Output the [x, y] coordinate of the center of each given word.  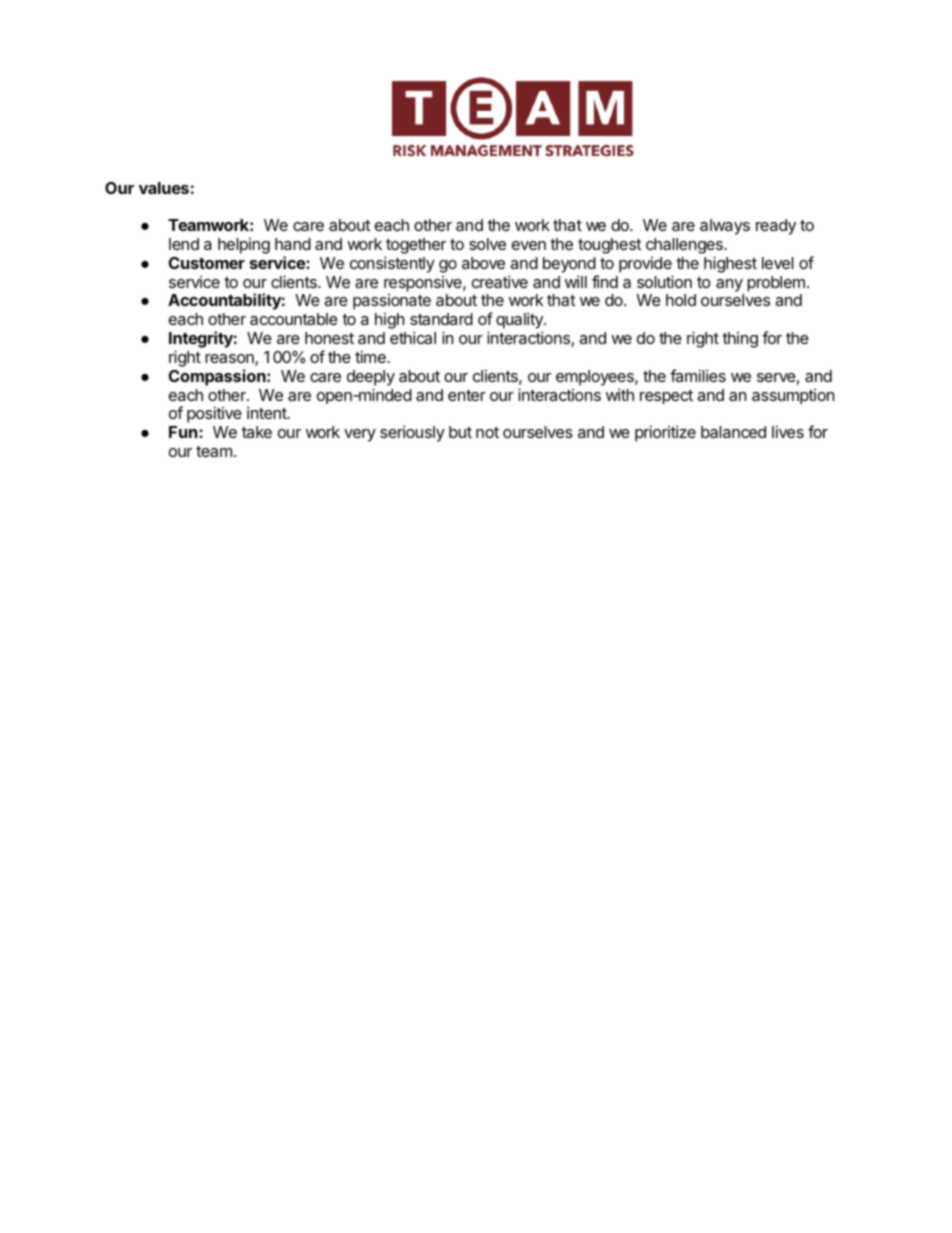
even [529, 245]
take [257, 432]
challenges [685, 247]
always [725, 227]
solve [487, 244]
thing [740, 340]
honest [329, 338]
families [698, 375]
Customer [207, 263]
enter [467, 395]
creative [500, 281]
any [729, 285]
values [164, 188]
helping [244, 246]
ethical [413, 337]
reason [230, 360]
